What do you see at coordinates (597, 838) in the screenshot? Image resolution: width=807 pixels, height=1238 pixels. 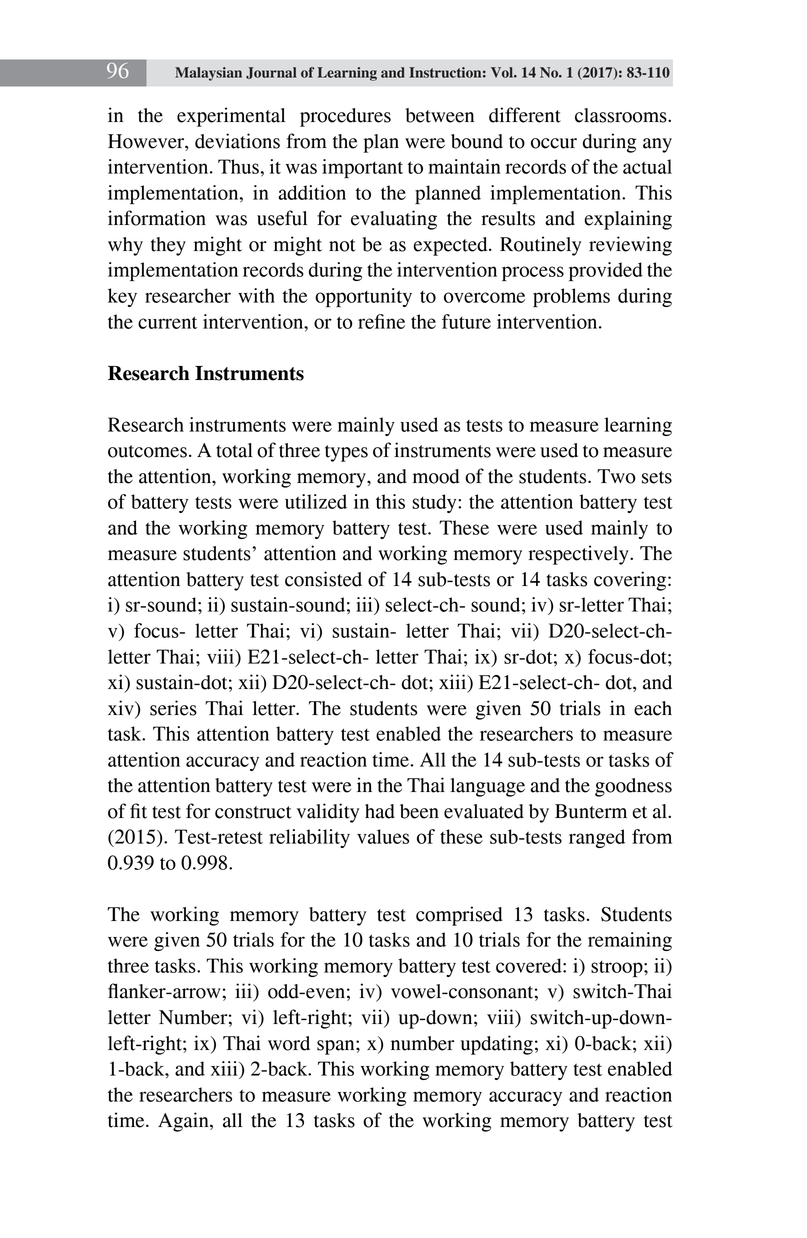 I see `ranged` at bounding box center [597, 838].
